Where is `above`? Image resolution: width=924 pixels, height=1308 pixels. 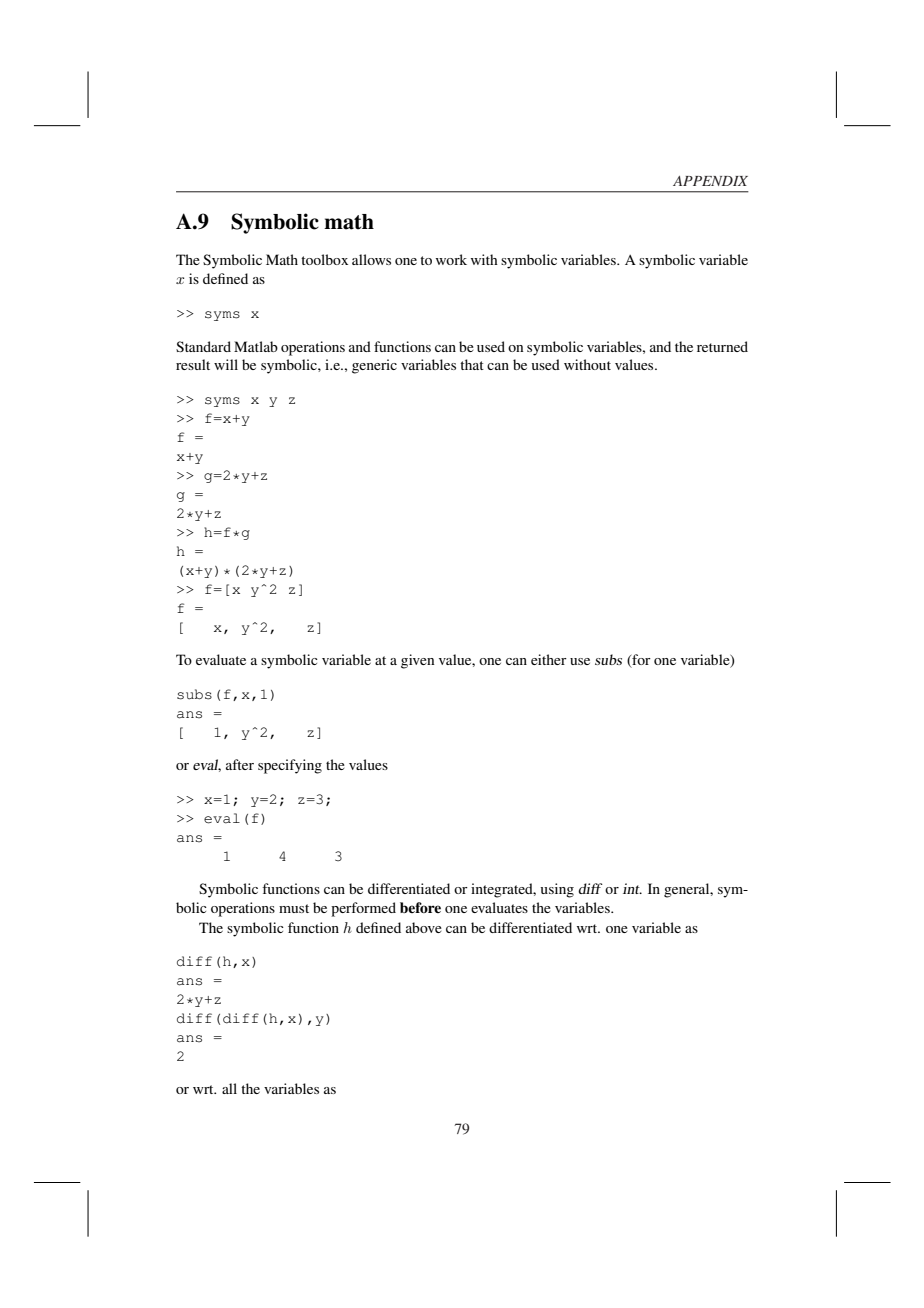 above is located at coordinates (424, 927).
